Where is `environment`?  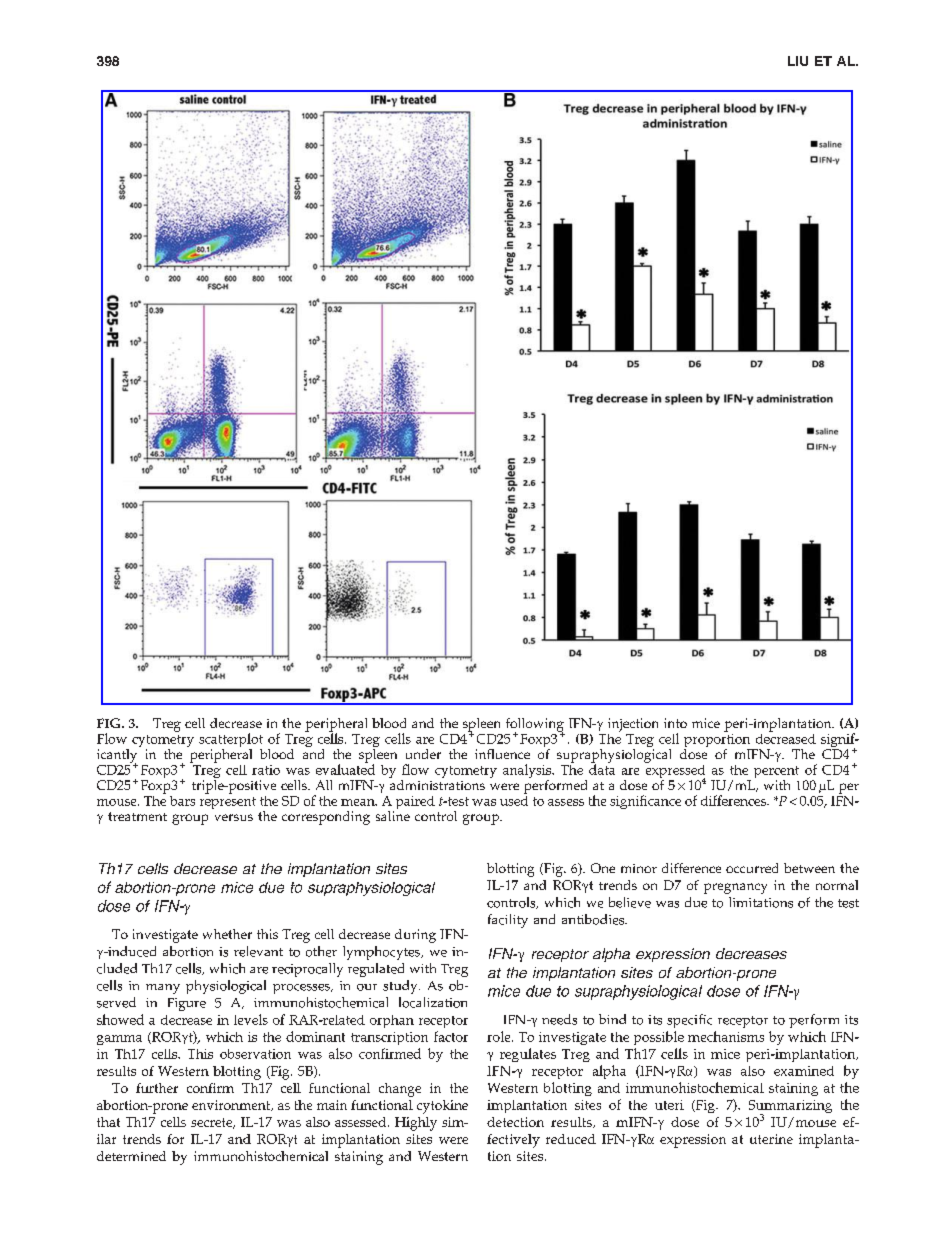
environment is located at coordinates (232, 1105).
